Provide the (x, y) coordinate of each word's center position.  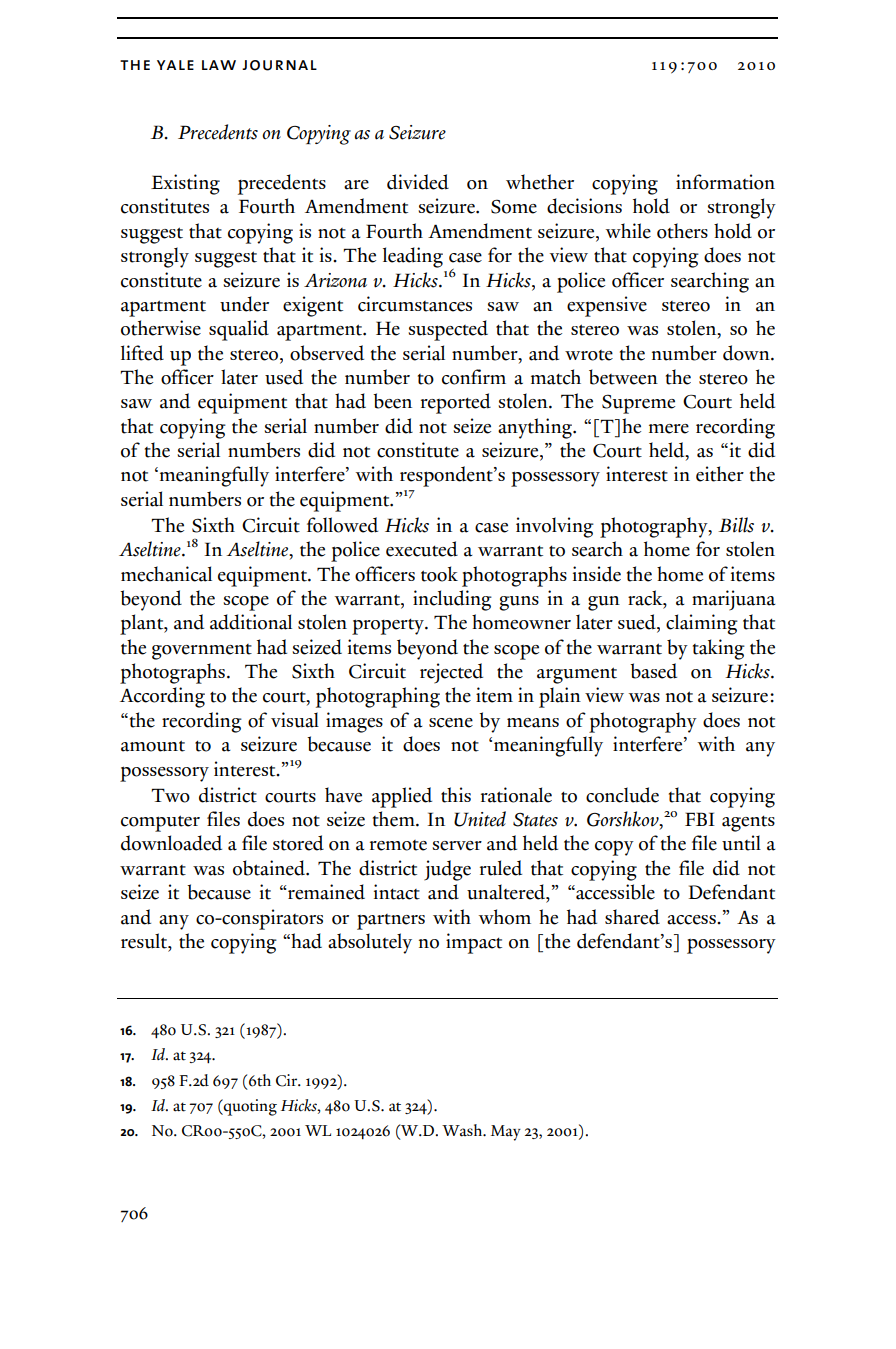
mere (669, 429)
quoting (249, 1107)
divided (418, 182)
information (725, 182)
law (219, 65)
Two (171, 795)
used (284, 377)
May (506, 1133)
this (456, 795)
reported (456, 403)
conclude (622, 795)
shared (632, 917)
